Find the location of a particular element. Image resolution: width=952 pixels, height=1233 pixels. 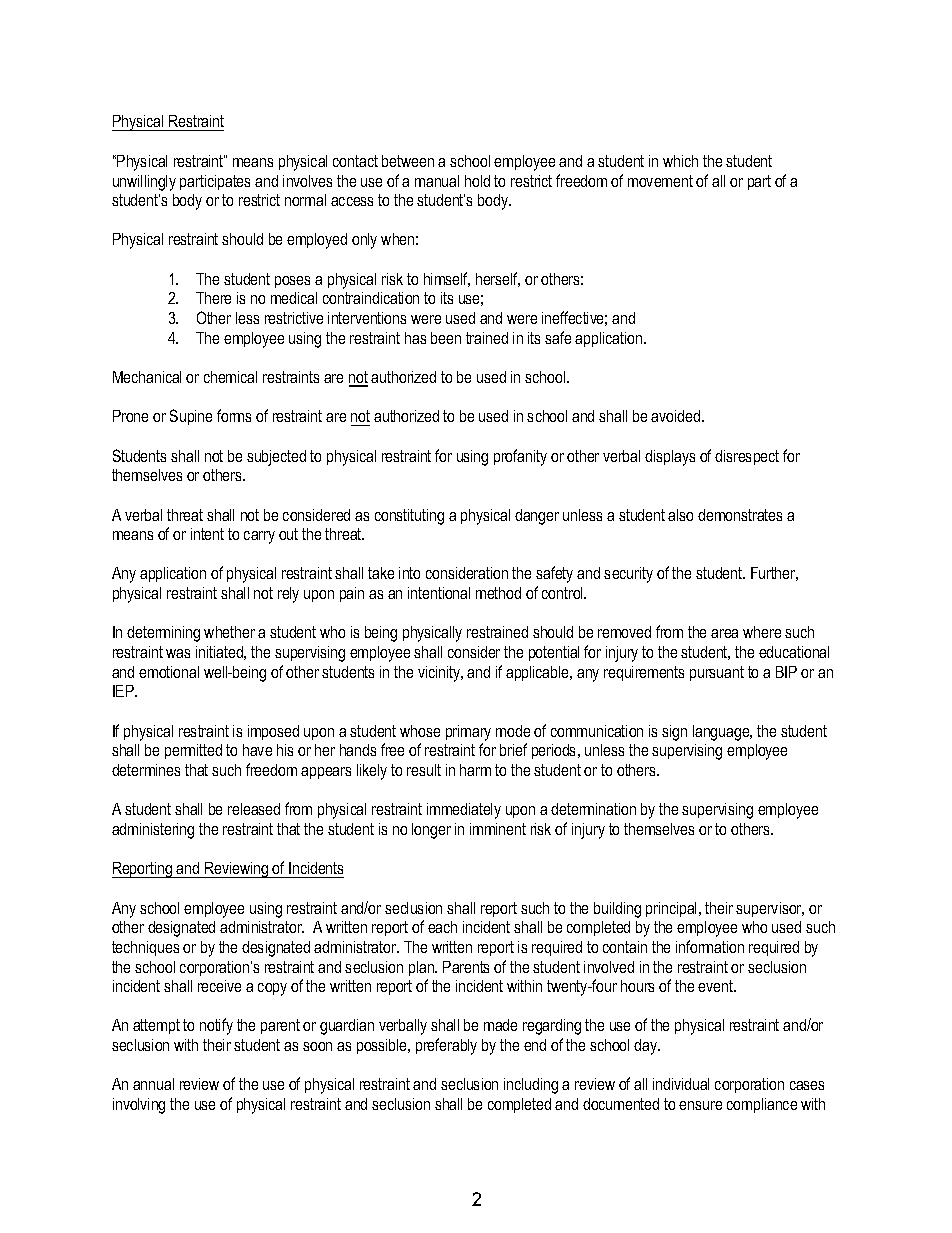

which is located at coordinates (680, 161).
